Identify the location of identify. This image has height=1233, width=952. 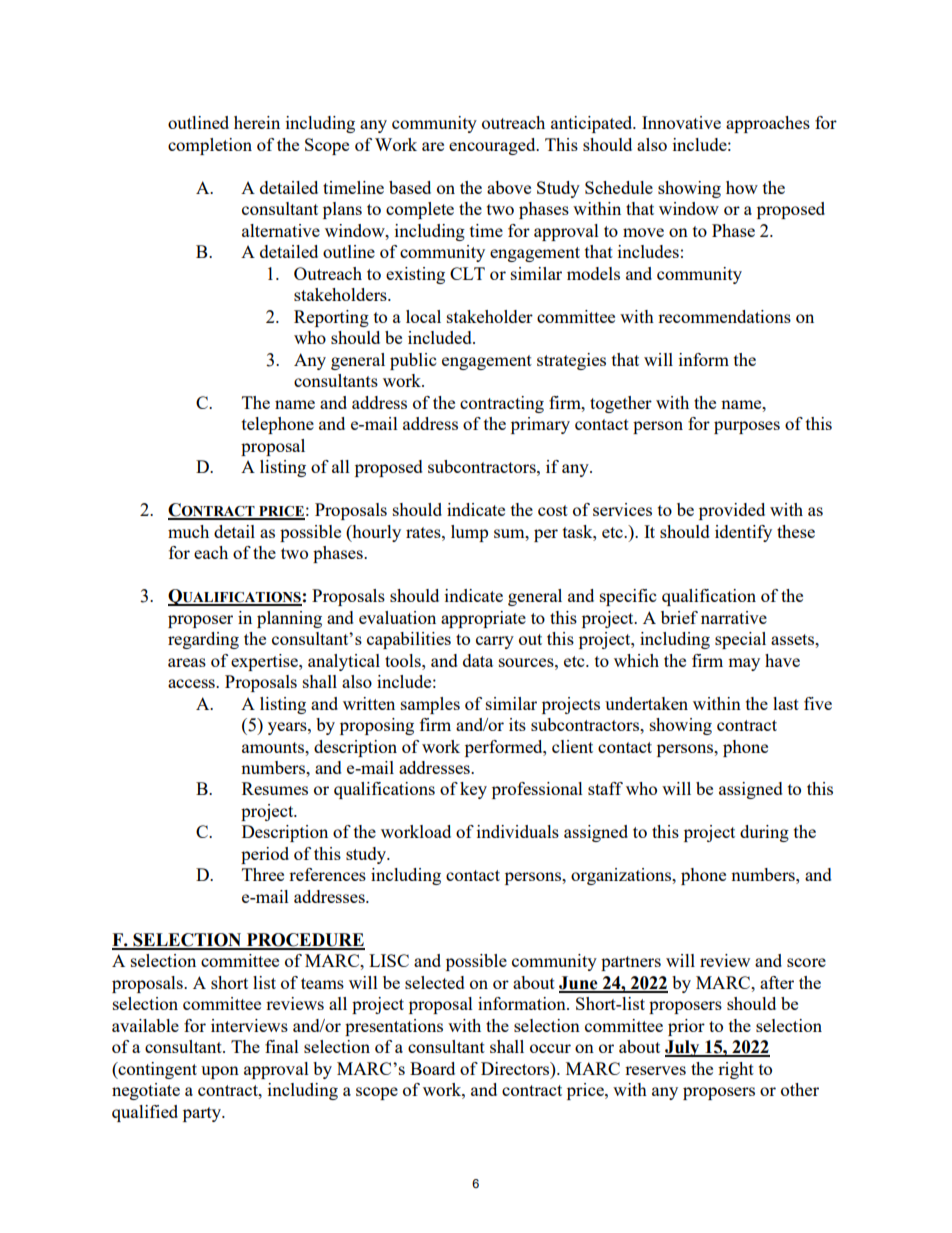
(743, 533).
